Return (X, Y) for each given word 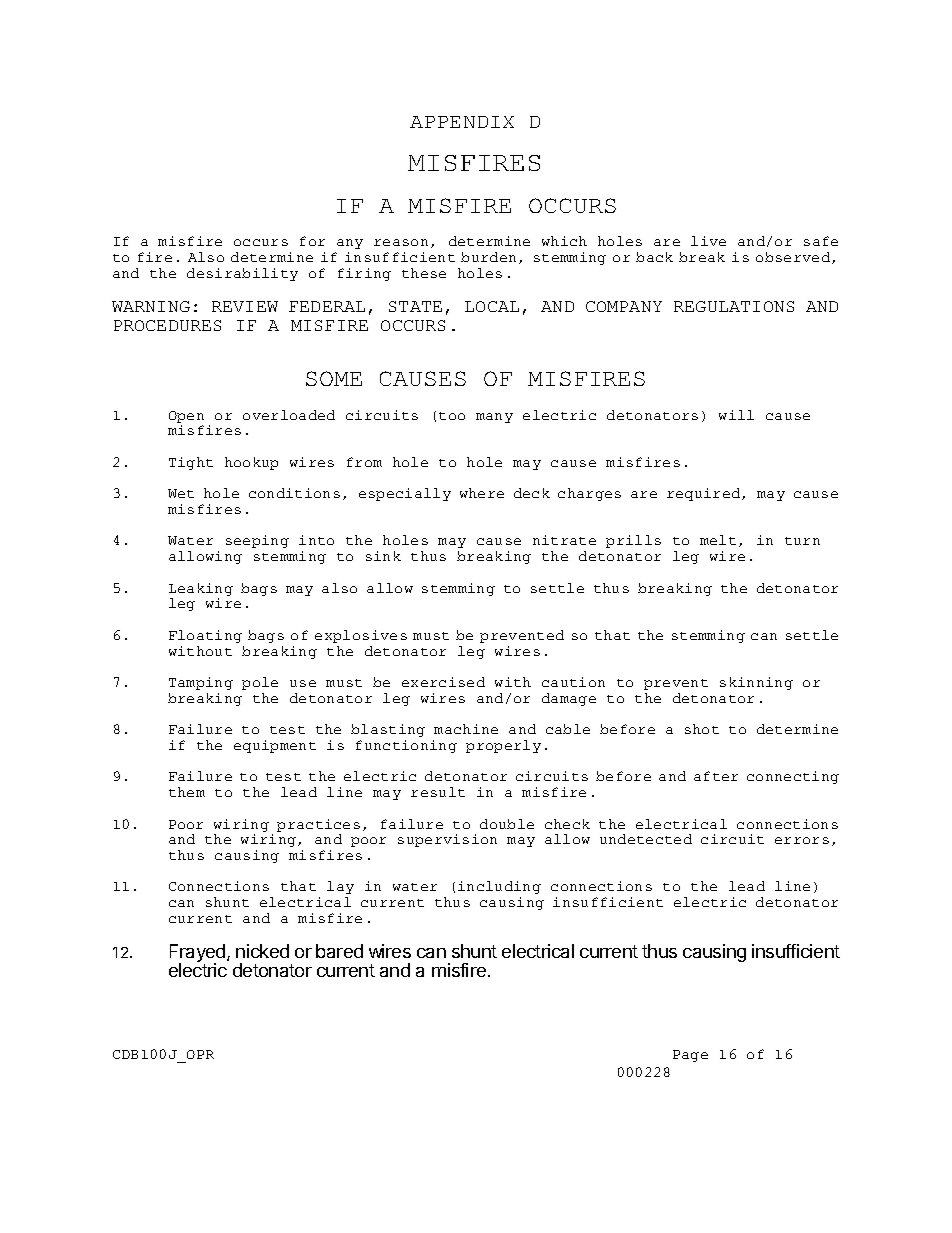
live (708, 241)
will (736, 415)
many (494, 418)
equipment (275, 746)
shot (702, 729)
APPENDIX (462, 122)
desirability (242, 274)
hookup (251, 463)
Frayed (197, 954)
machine (466, 729)
